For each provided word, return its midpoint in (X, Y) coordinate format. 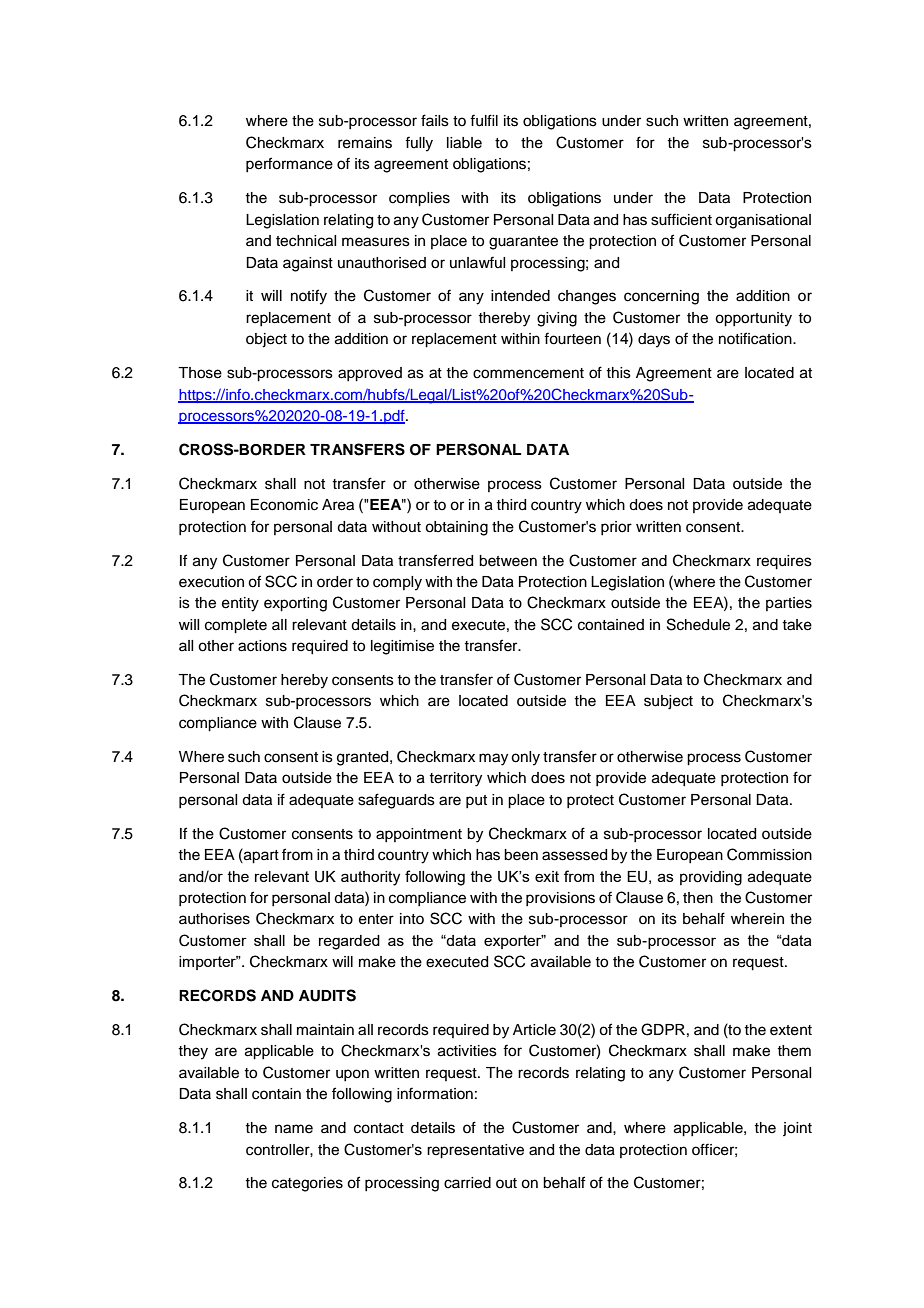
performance (289, 164)
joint (797, 1129)
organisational (763, 221)
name (294, 1129)
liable (464, 143)
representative (475, 1151)
